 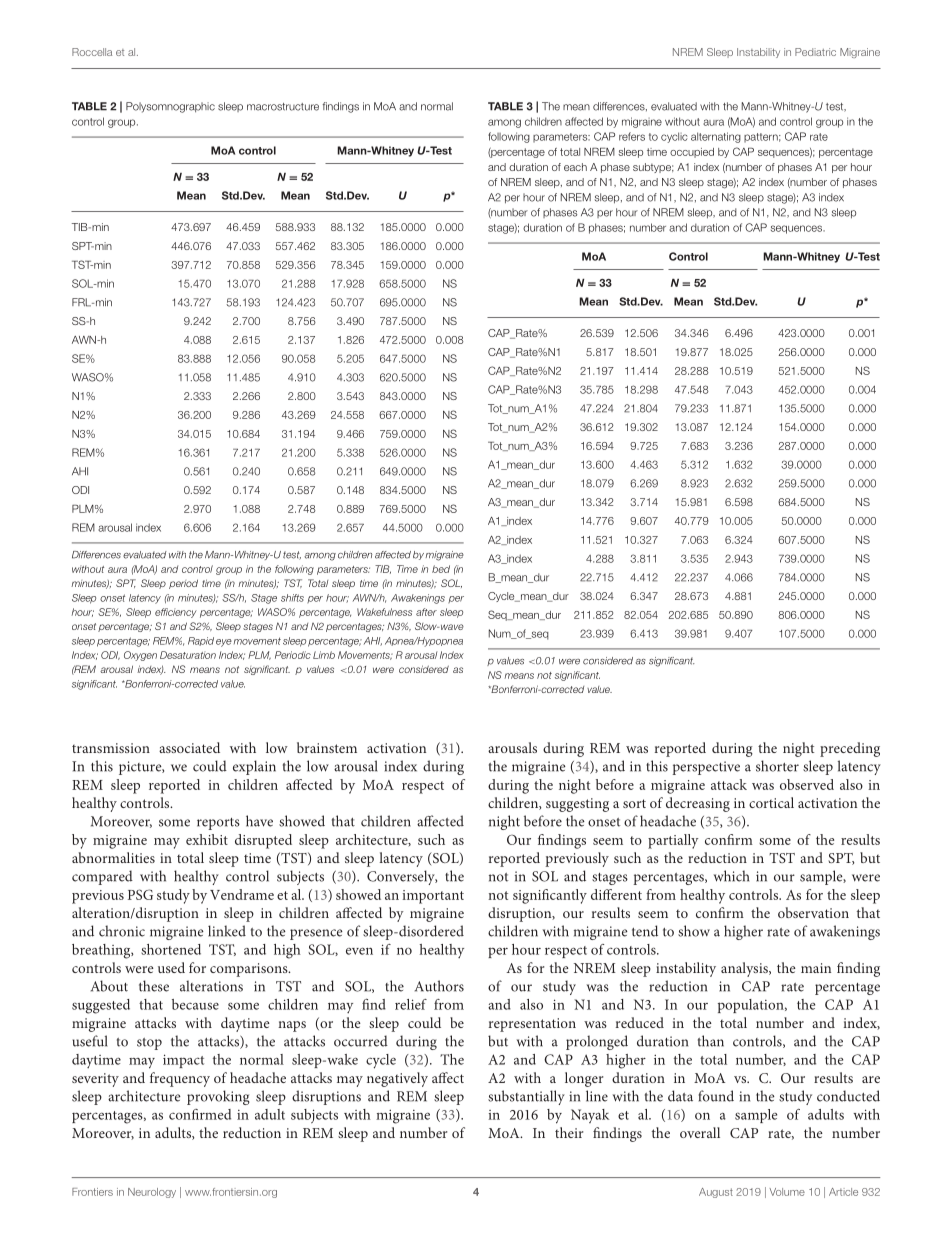 I want to click on Polysomnographic, so click(x=170, y=107).
